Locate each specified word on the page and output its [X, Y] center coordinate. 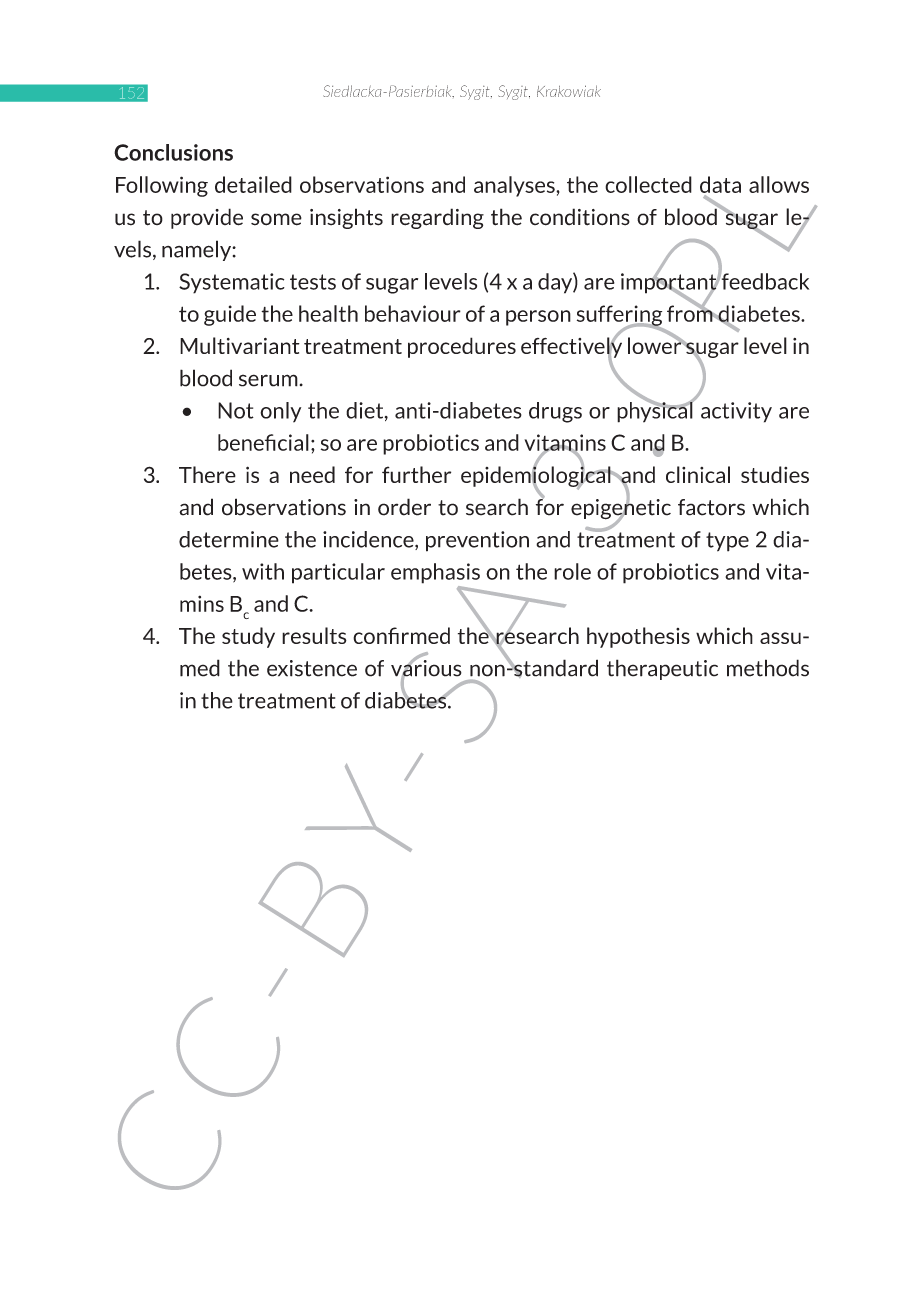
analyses [515, 186]
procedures [462, 347]
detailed [253, 184]
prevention [477, 541]
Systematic [232, 283]
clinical [698, 474]
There [207, 474]
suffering [619, 316]
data [720, 184]
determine [229, 539]
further [416, 474]
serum [268, 380]
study [248, 637]
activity [736, 412]
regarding [437, 218]
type [727, 542]
